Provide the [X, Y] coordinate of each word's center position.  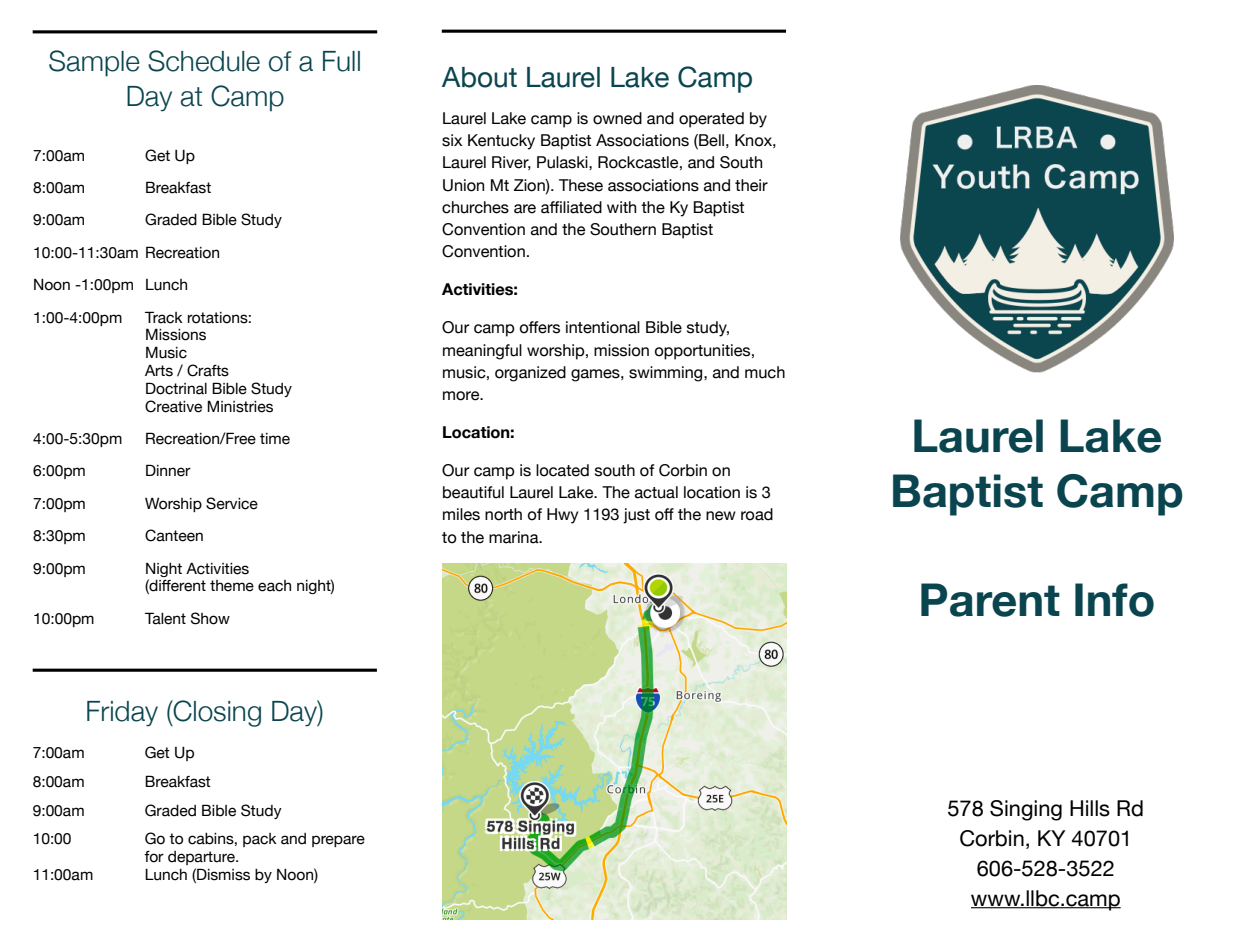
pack [260, 840]
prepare [338, 841]
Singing [1026, 810]
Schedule [204, 61]
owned [617, 118]
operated [711, 120]
